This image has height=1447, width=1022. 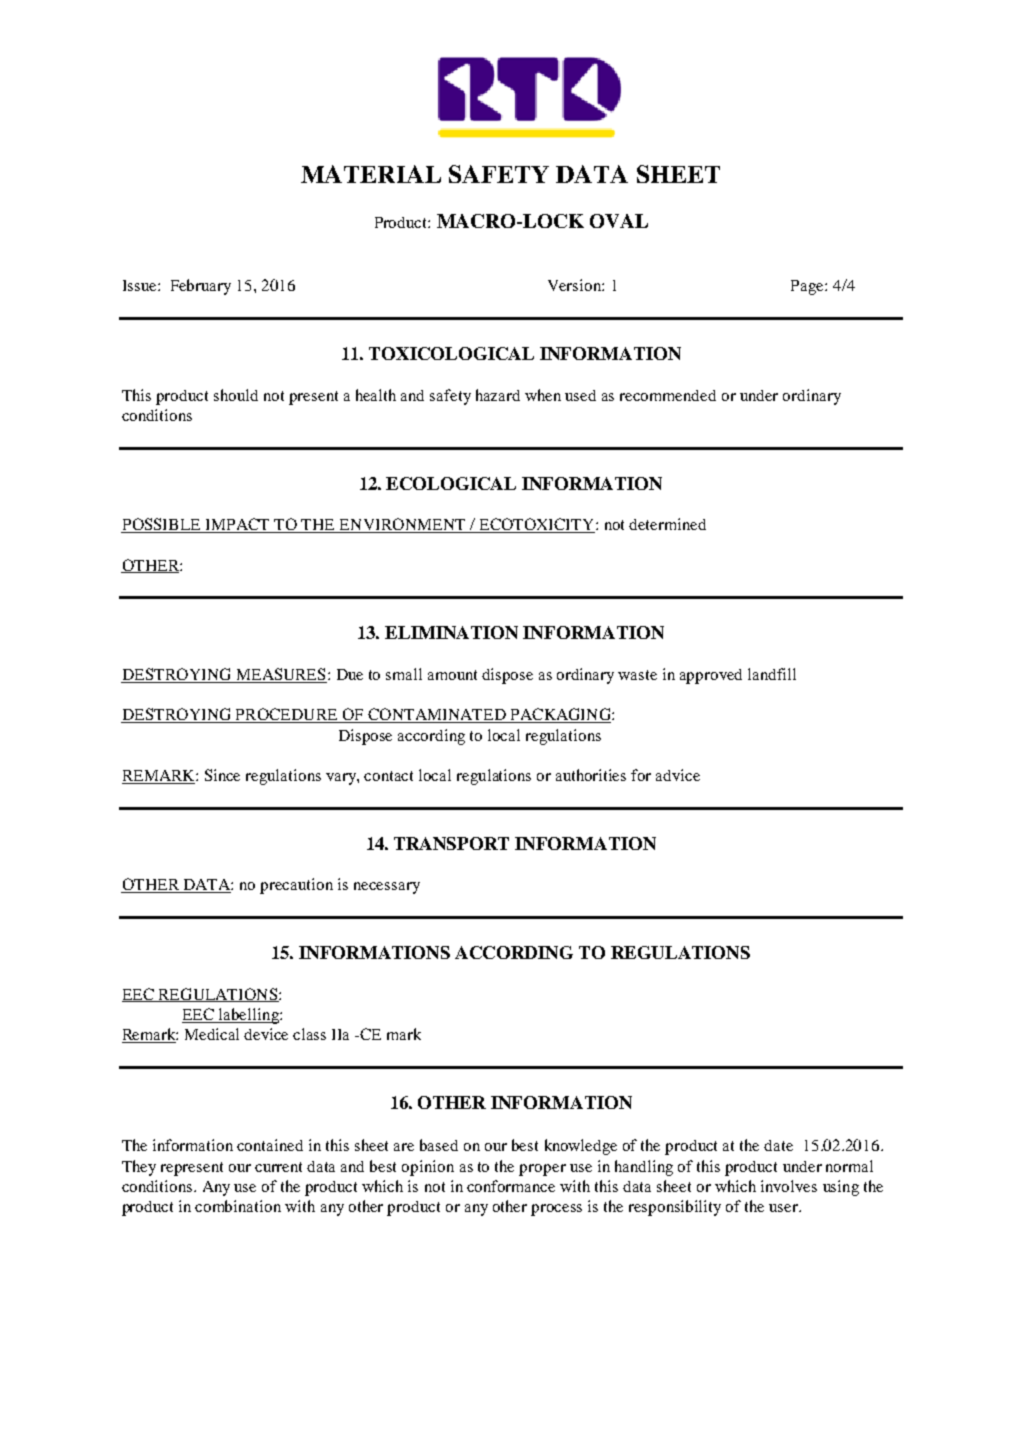 I want to click on Page, so click(x=808, y=287).
